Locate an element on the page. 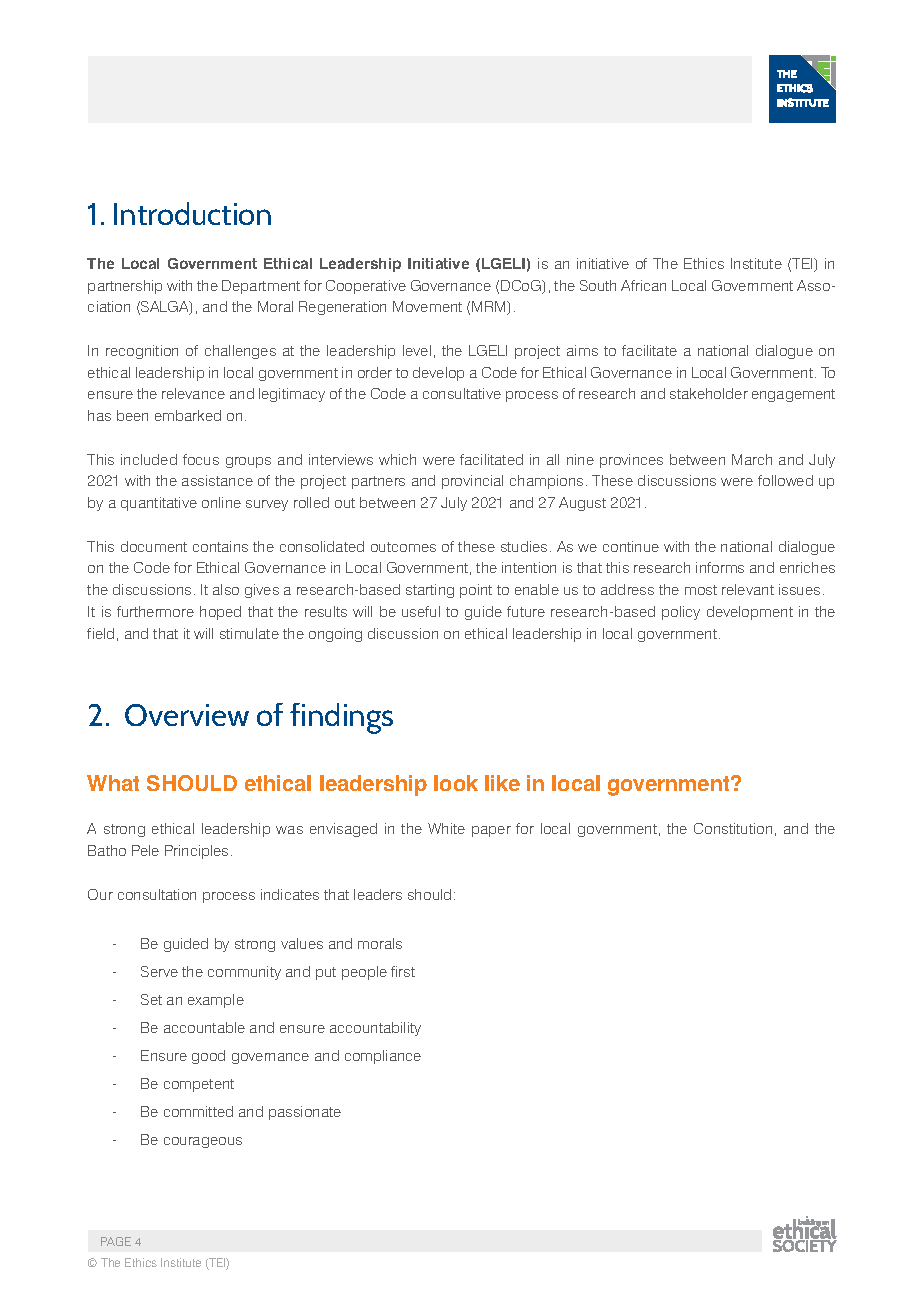 This document has width=924, height=1308. Introduction is located at coordinates (192, 213).
